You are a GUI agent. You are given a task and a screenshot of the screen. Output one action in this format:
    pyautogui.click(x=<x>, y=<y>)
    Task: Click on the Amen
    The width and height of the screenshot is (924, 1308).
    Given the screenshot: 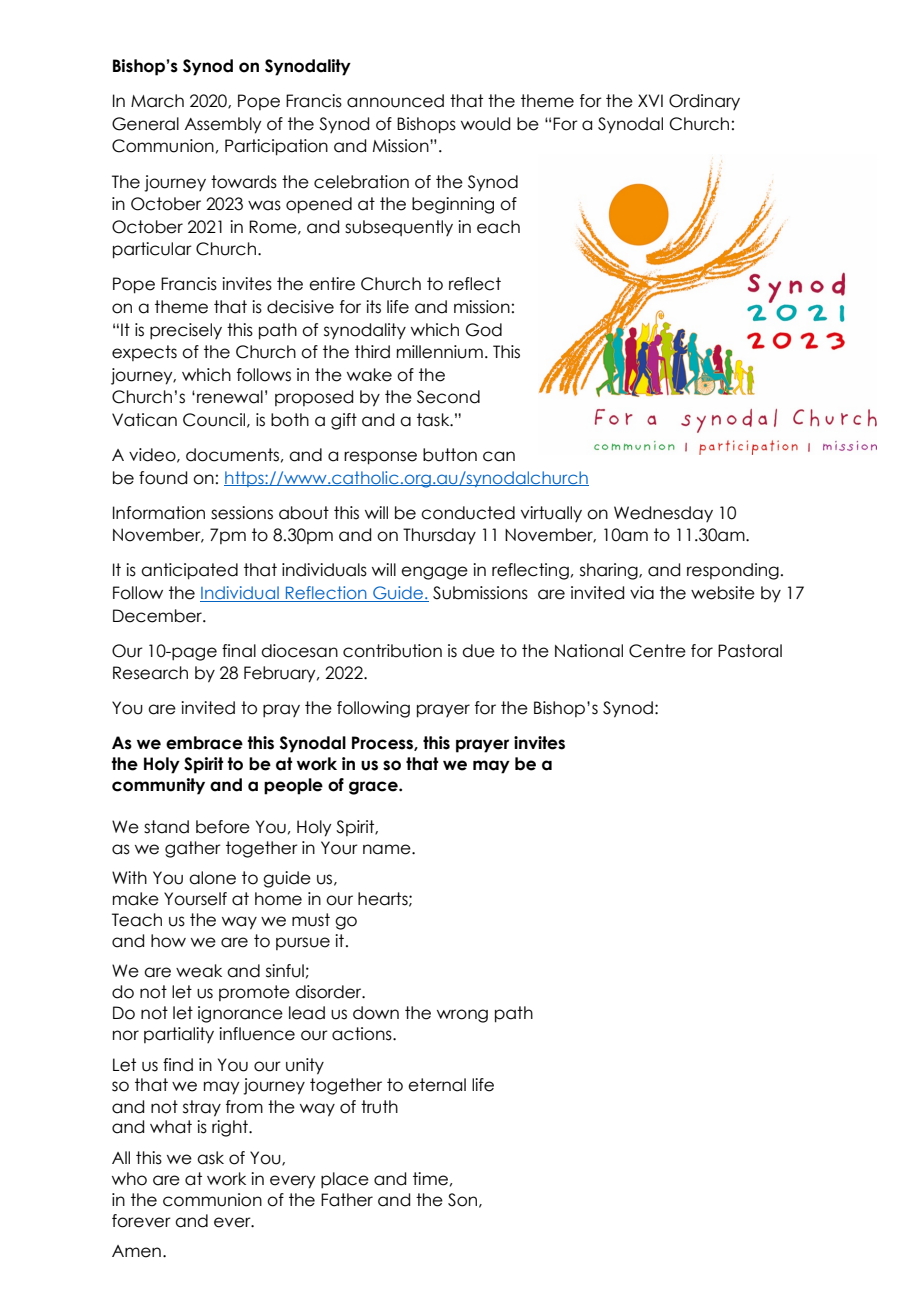 What is the action you would take?
    pyautogui.click(x=136, y=1251)
